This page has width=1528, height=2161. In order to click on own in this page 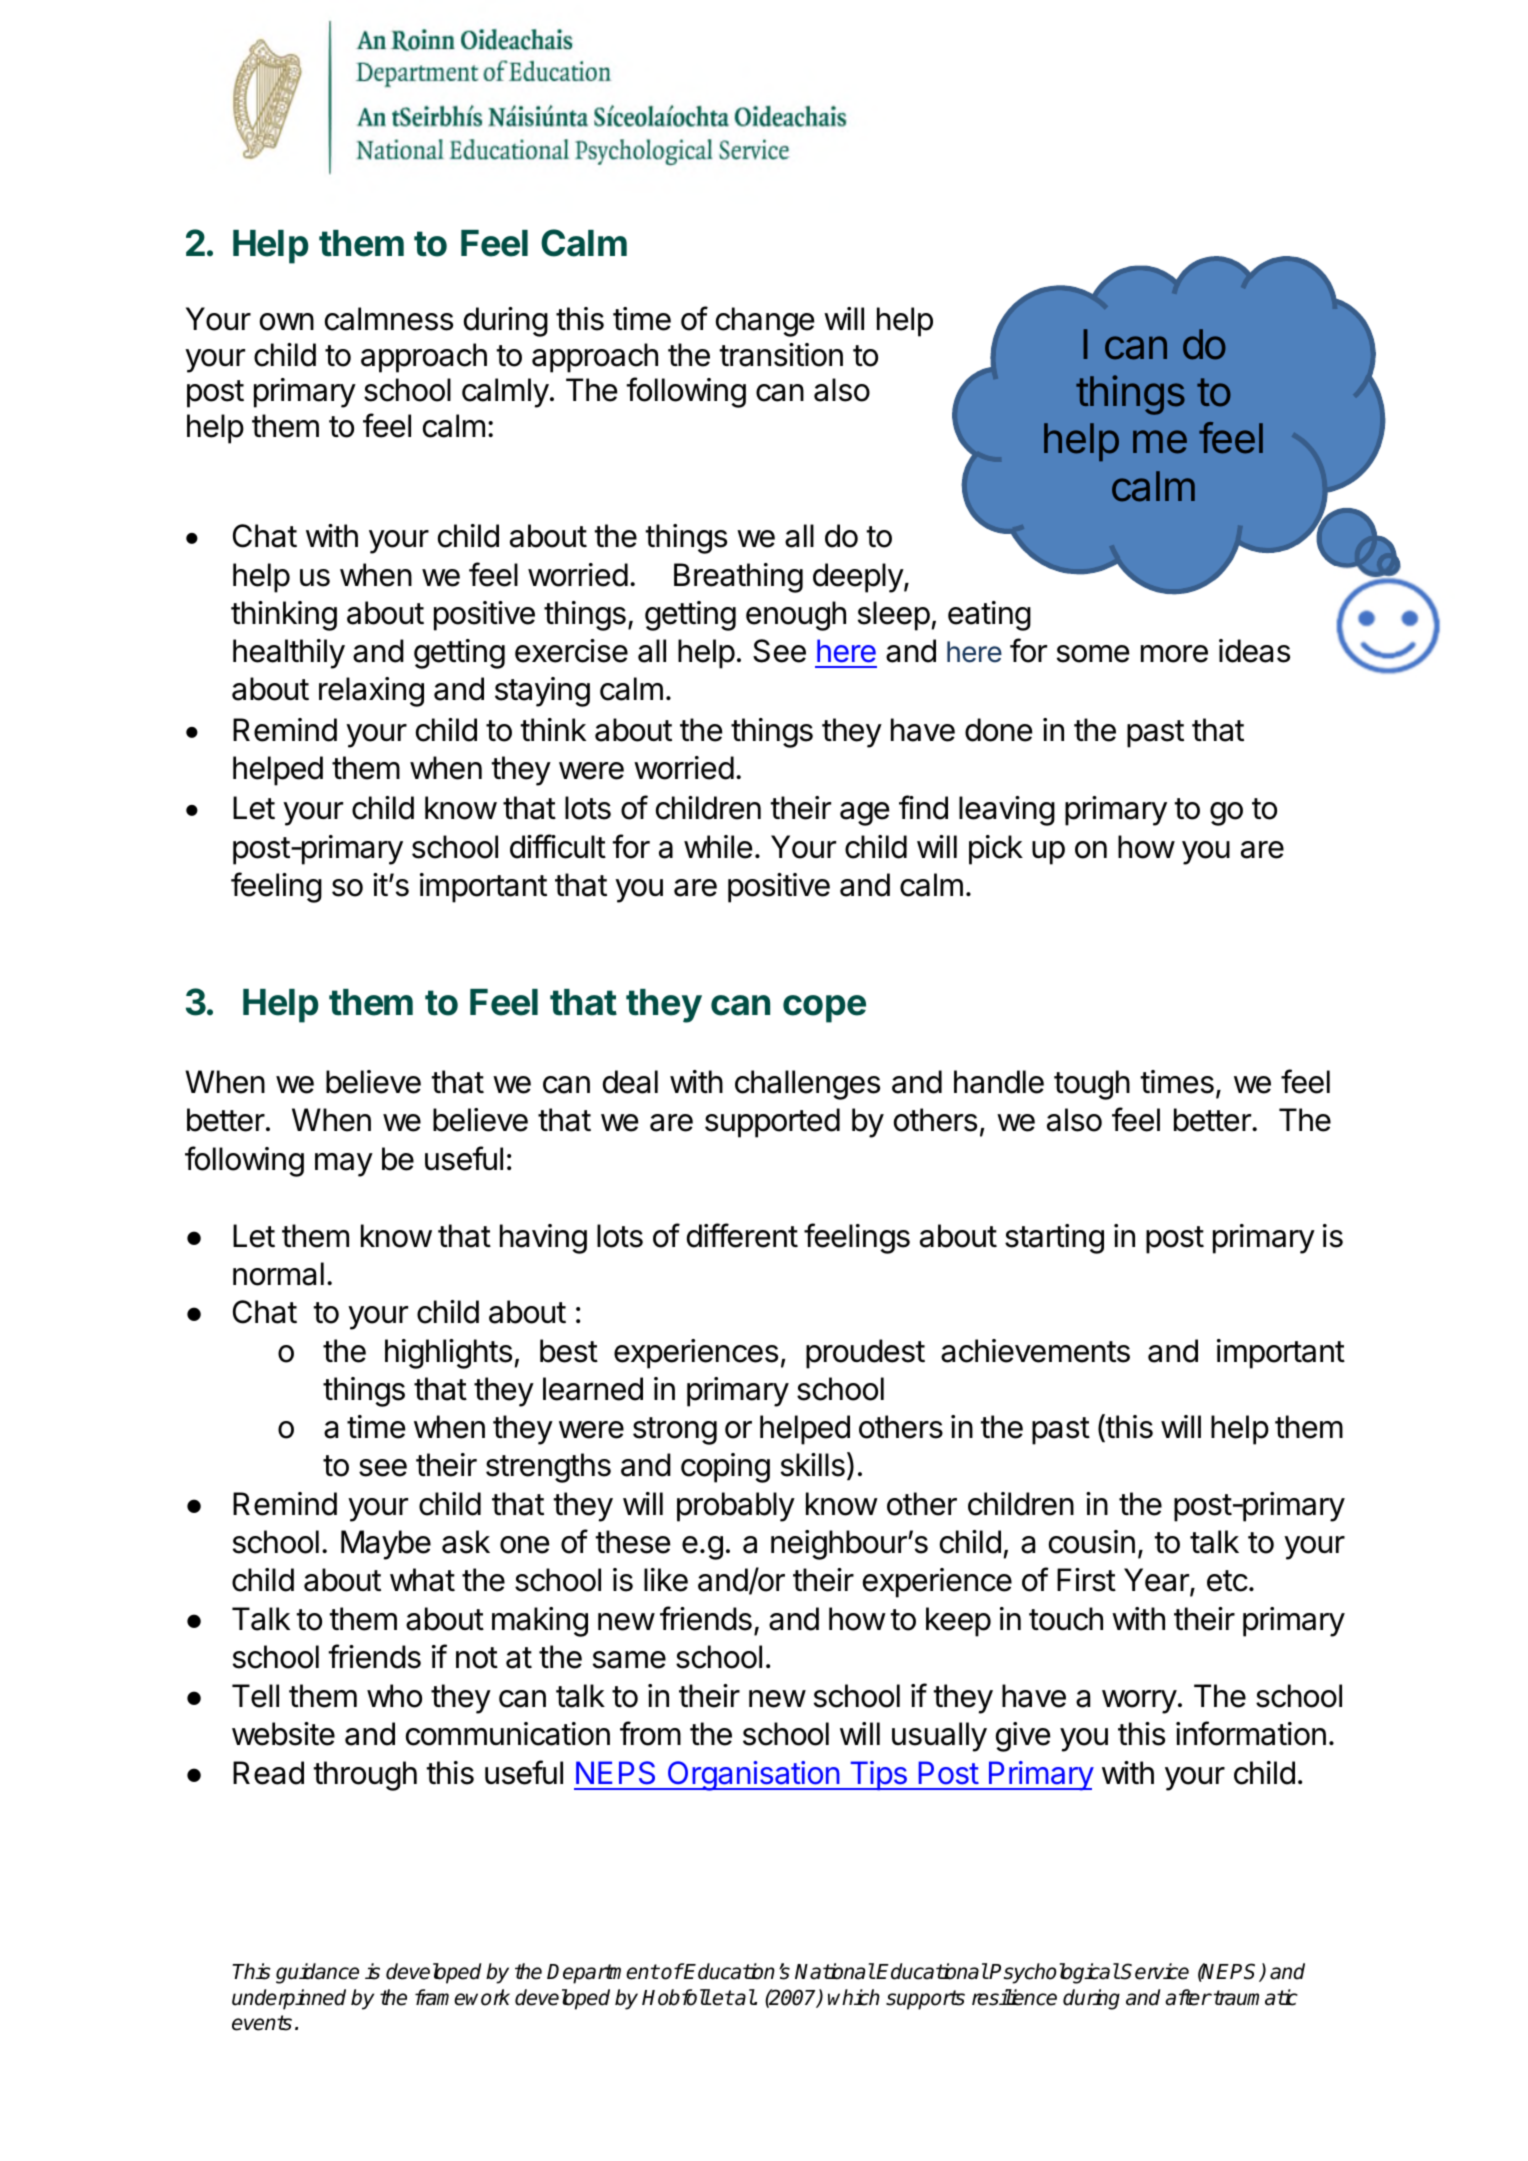, I will do `click(287, 322)`.
